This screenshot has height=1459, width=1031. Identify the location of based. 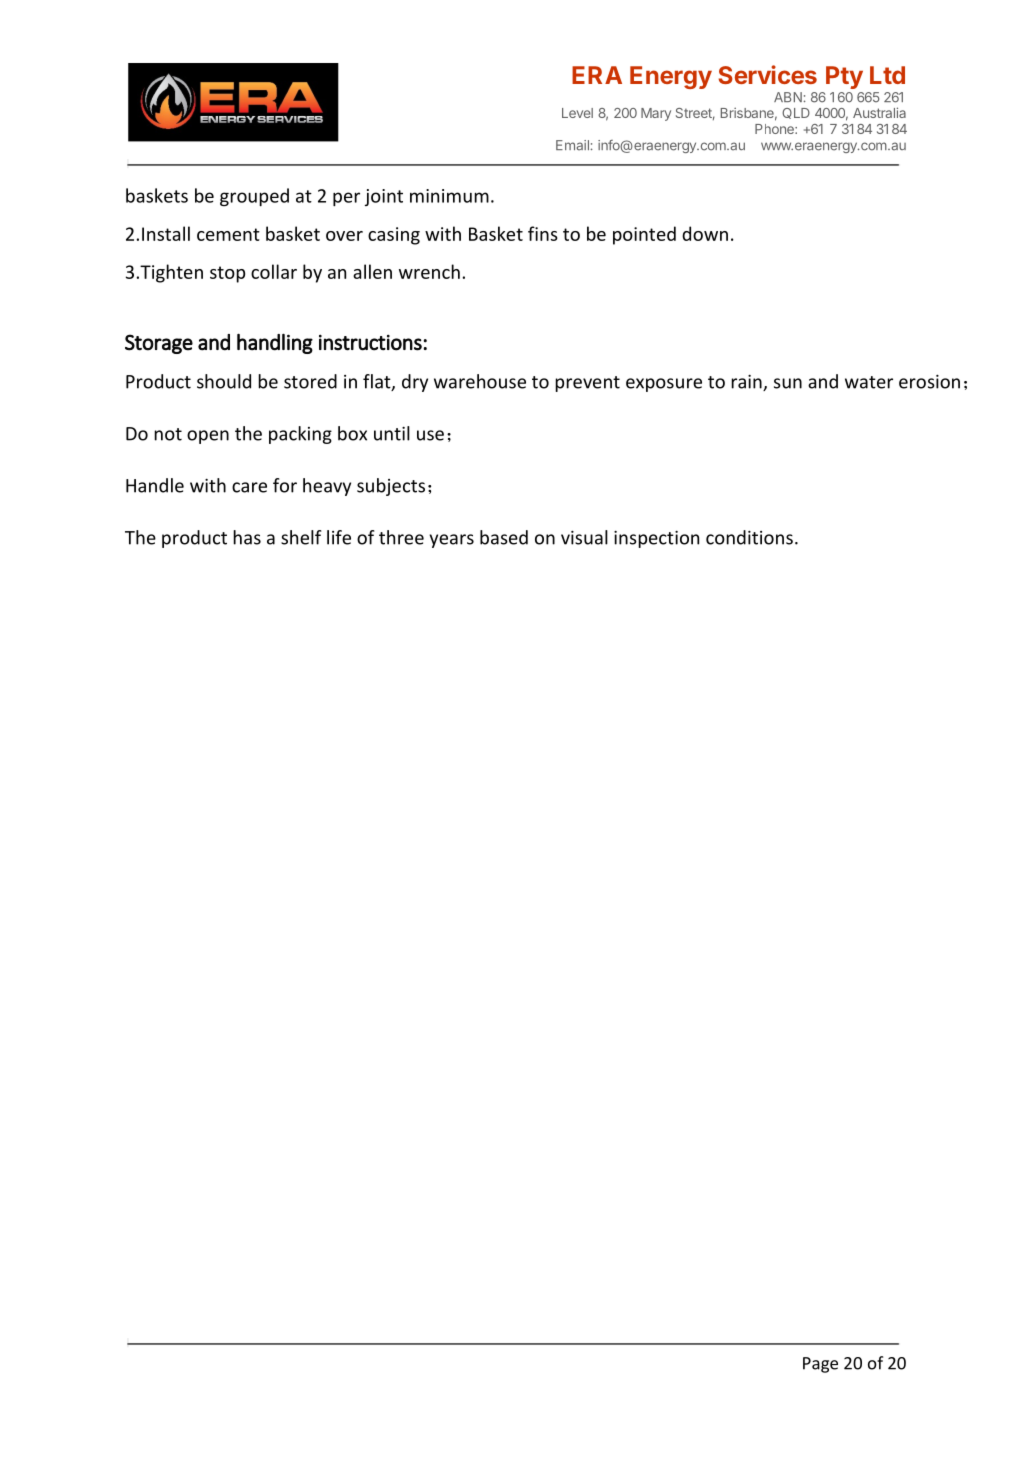
(504, 537).
